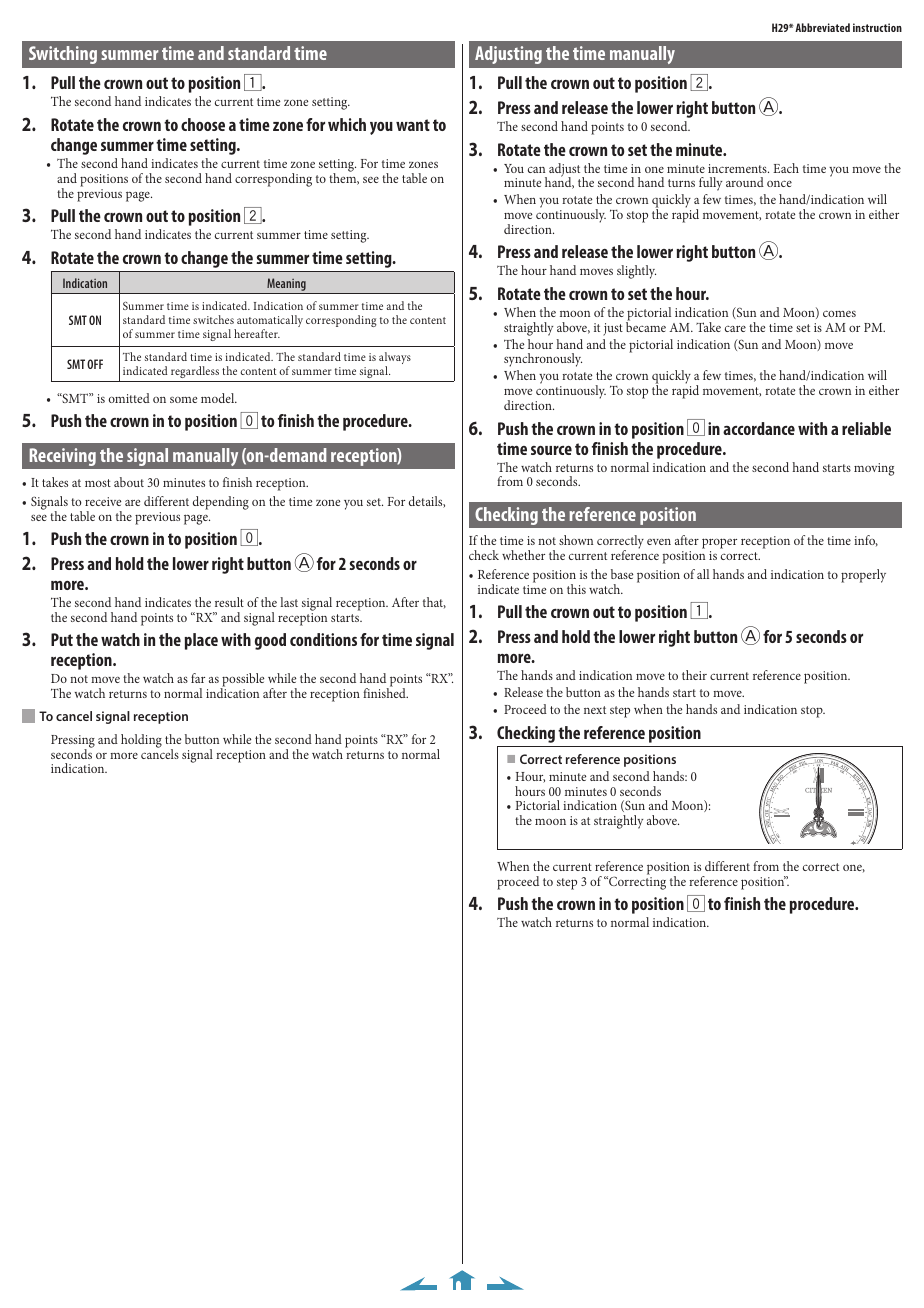 Image resolution: width=924 pixels, height=1308 pixels. I want to click on care, so click(735, 329).
